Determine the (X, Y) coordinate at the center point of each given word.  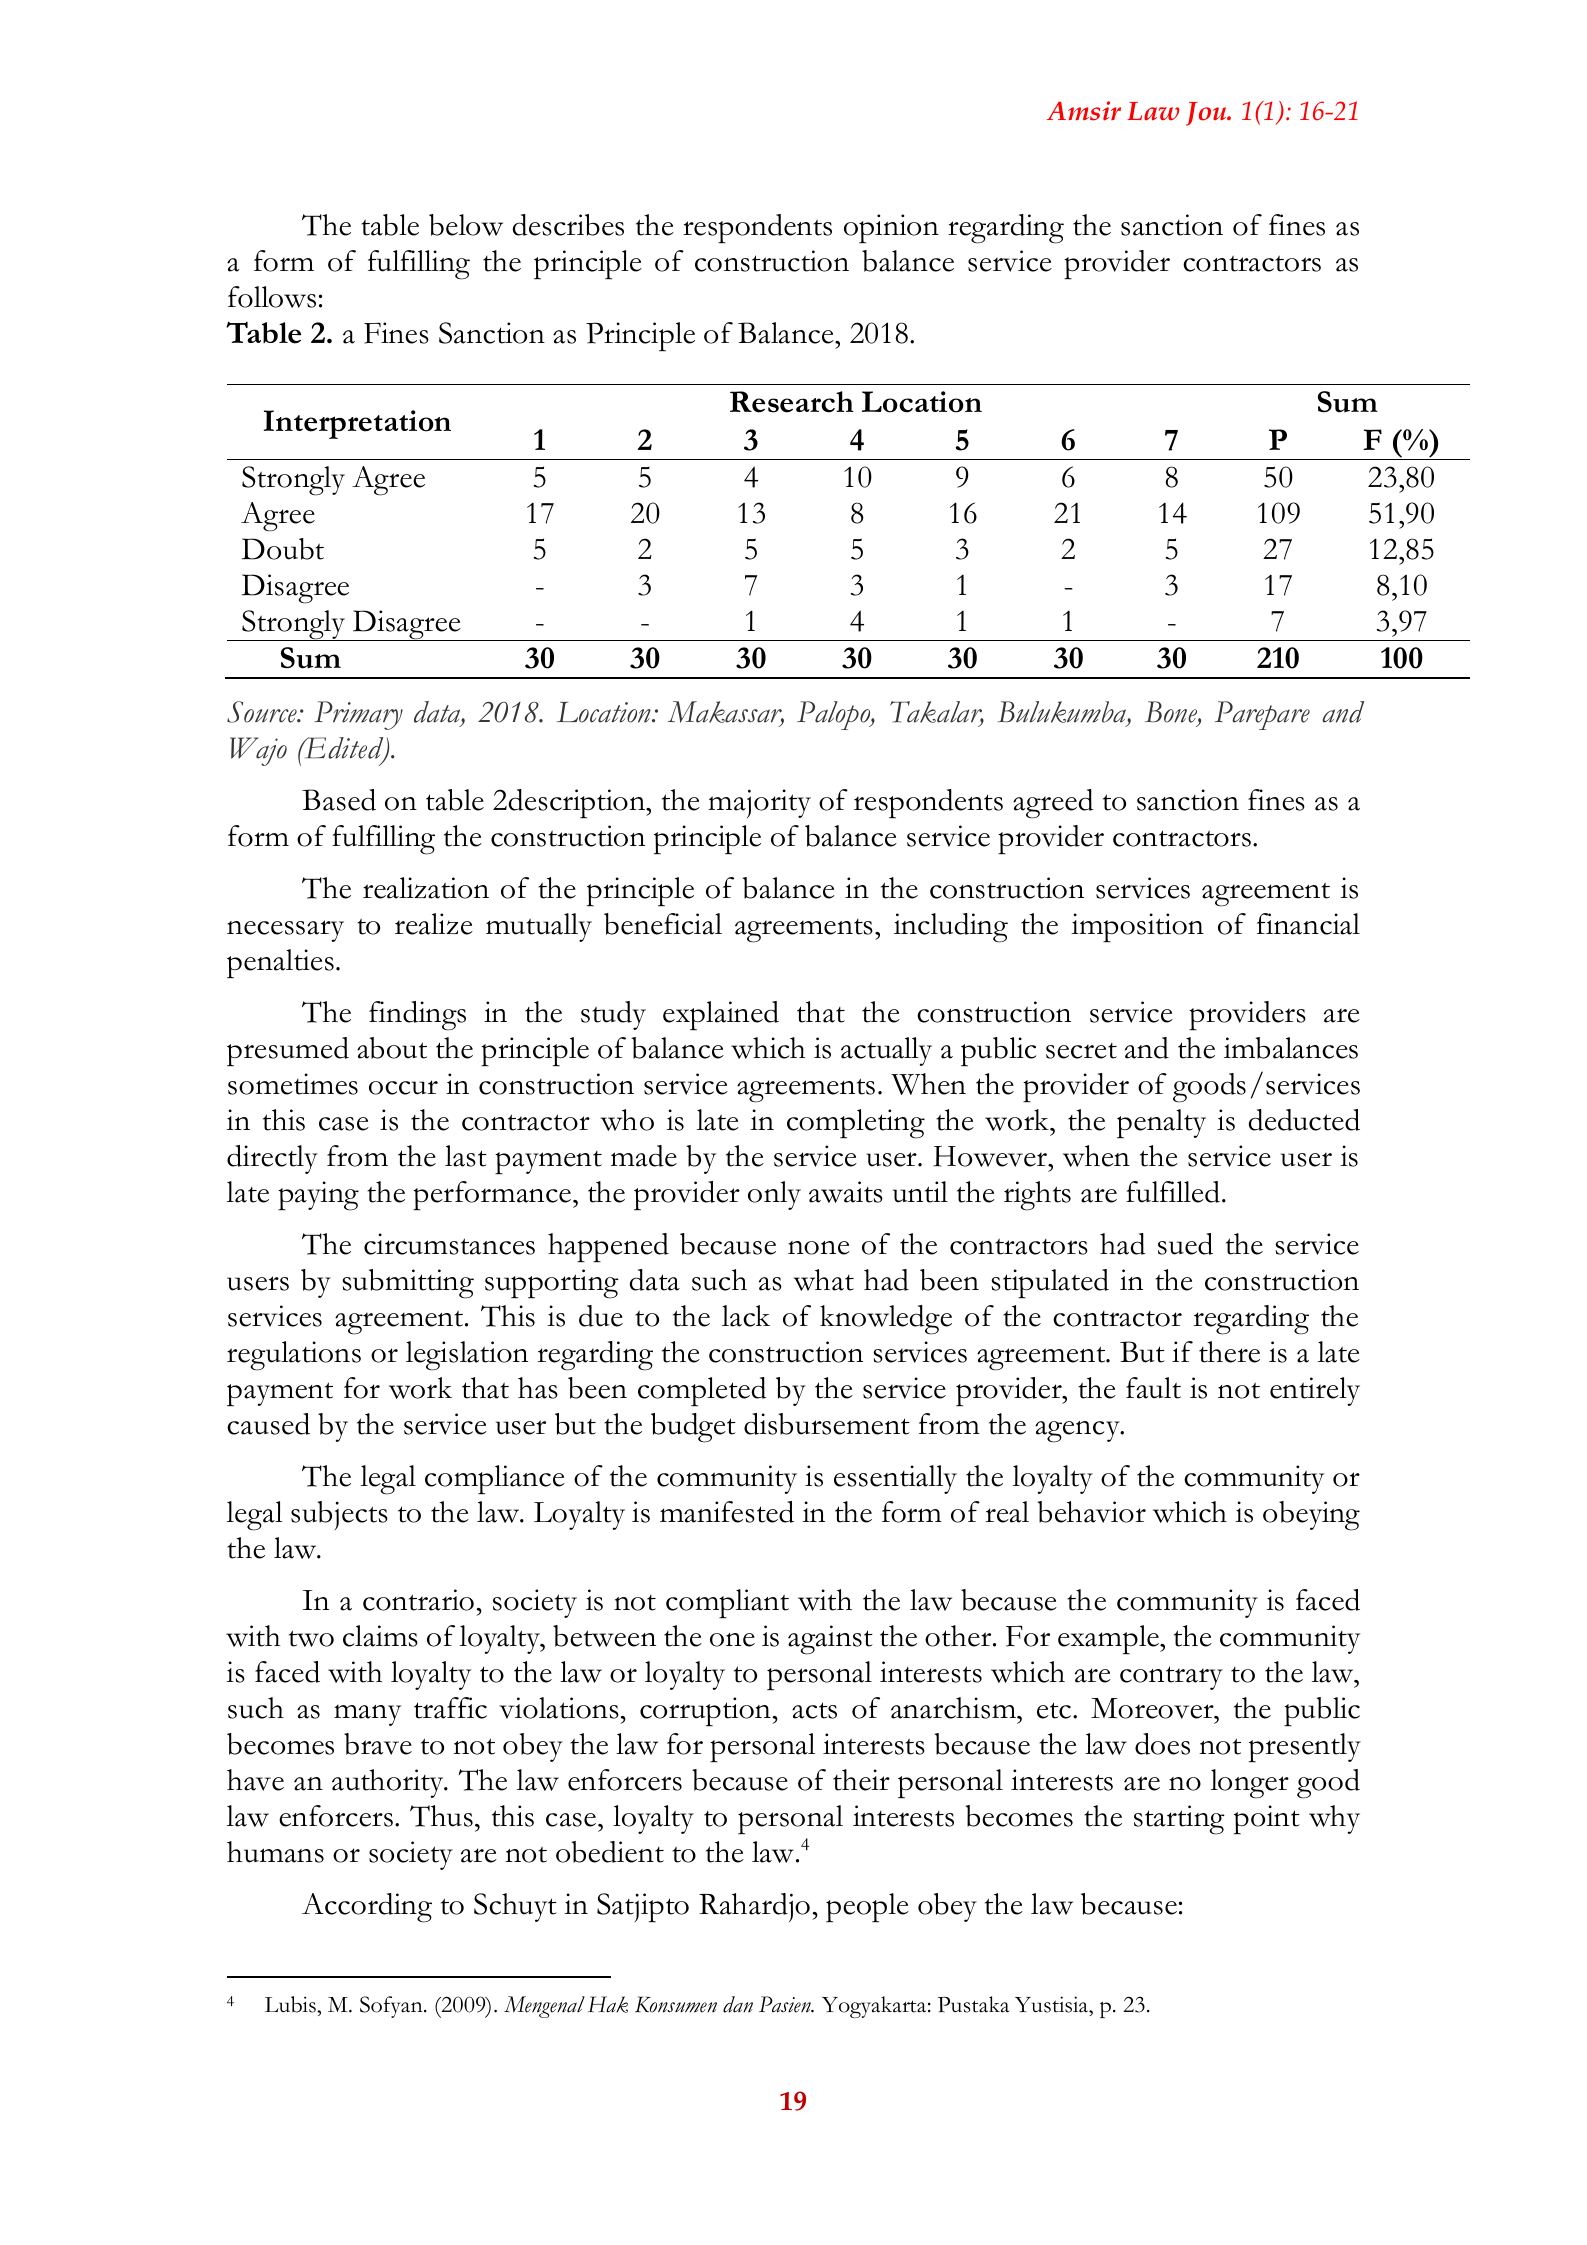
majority (759, 803)
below (466, 225)
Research (792, 402)
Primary (358, 715)
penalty (1161, 1124)
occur (403, 1087)
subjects (339, 1515)
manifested (727, 1512)
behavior (1091, 1512)
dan (738, 2004)
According (367, 1908)
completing (856, 1124)
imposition (1137, 928)
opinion (891, 229)
